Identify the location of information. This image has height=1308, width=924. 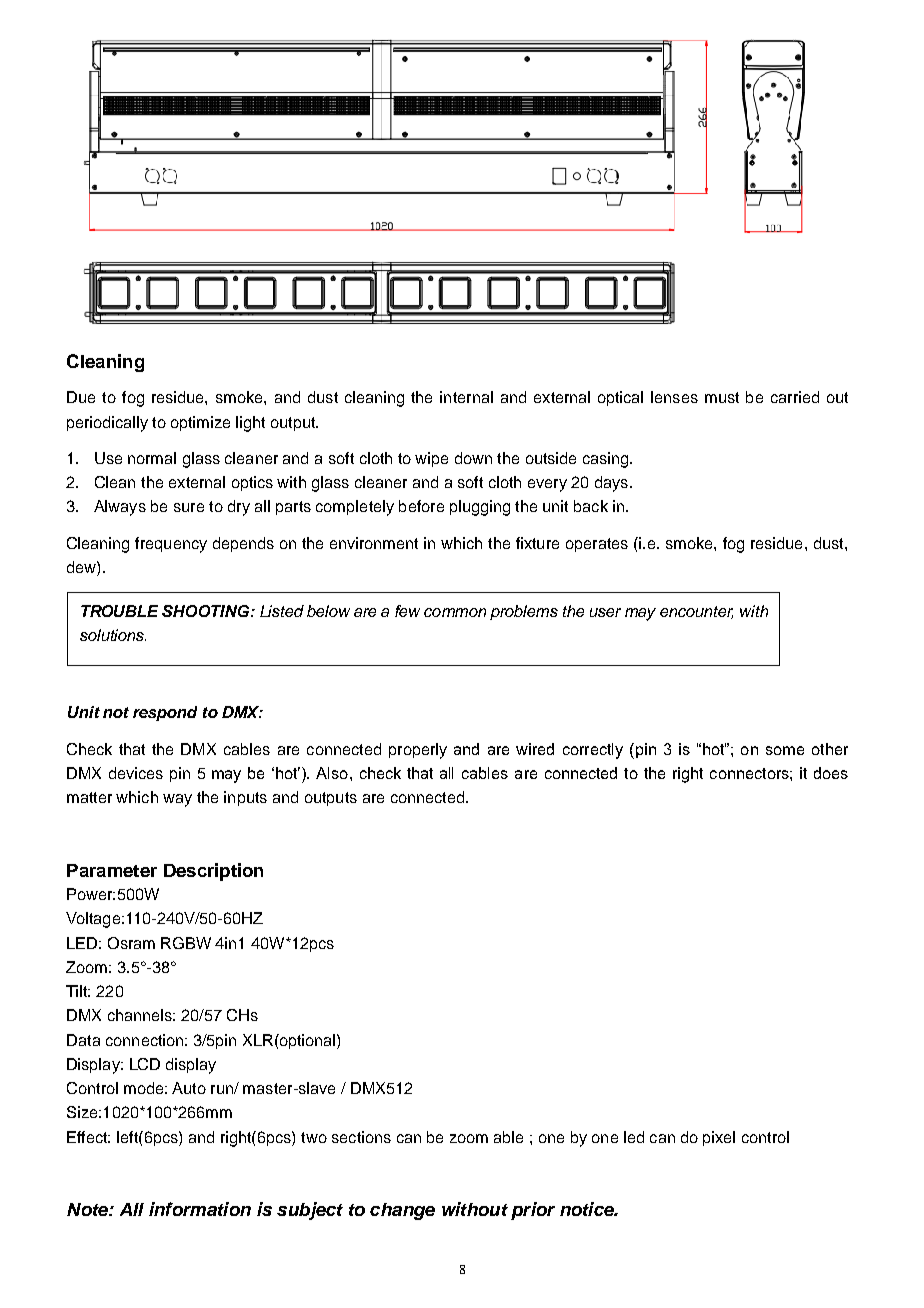
(200, 1209).
